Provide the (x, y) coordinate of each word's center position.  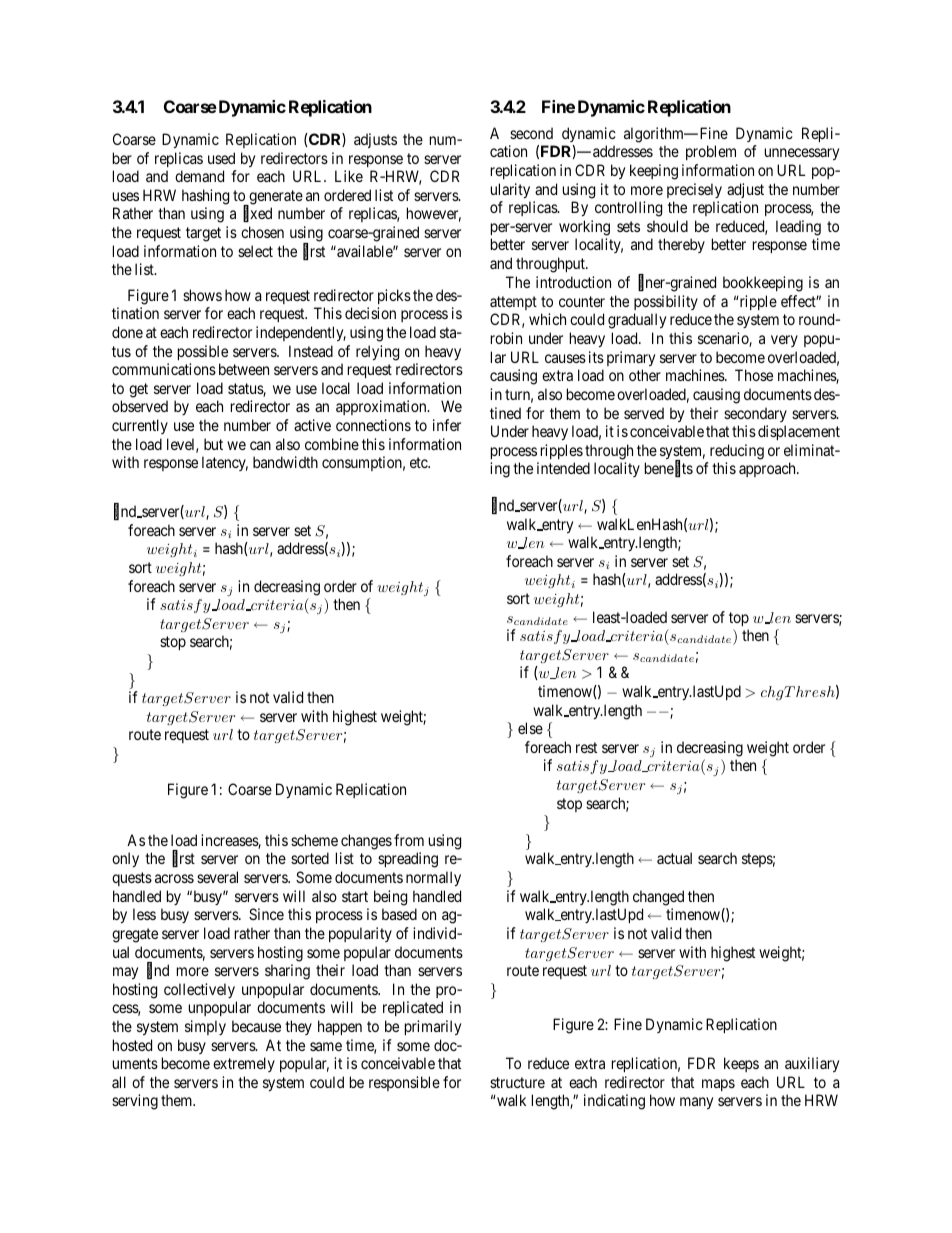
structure (517, 1082)
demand (199, 176)
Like (349, 176)
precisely (694, 190)
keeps (741, 1064)
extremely (244, 1064)
